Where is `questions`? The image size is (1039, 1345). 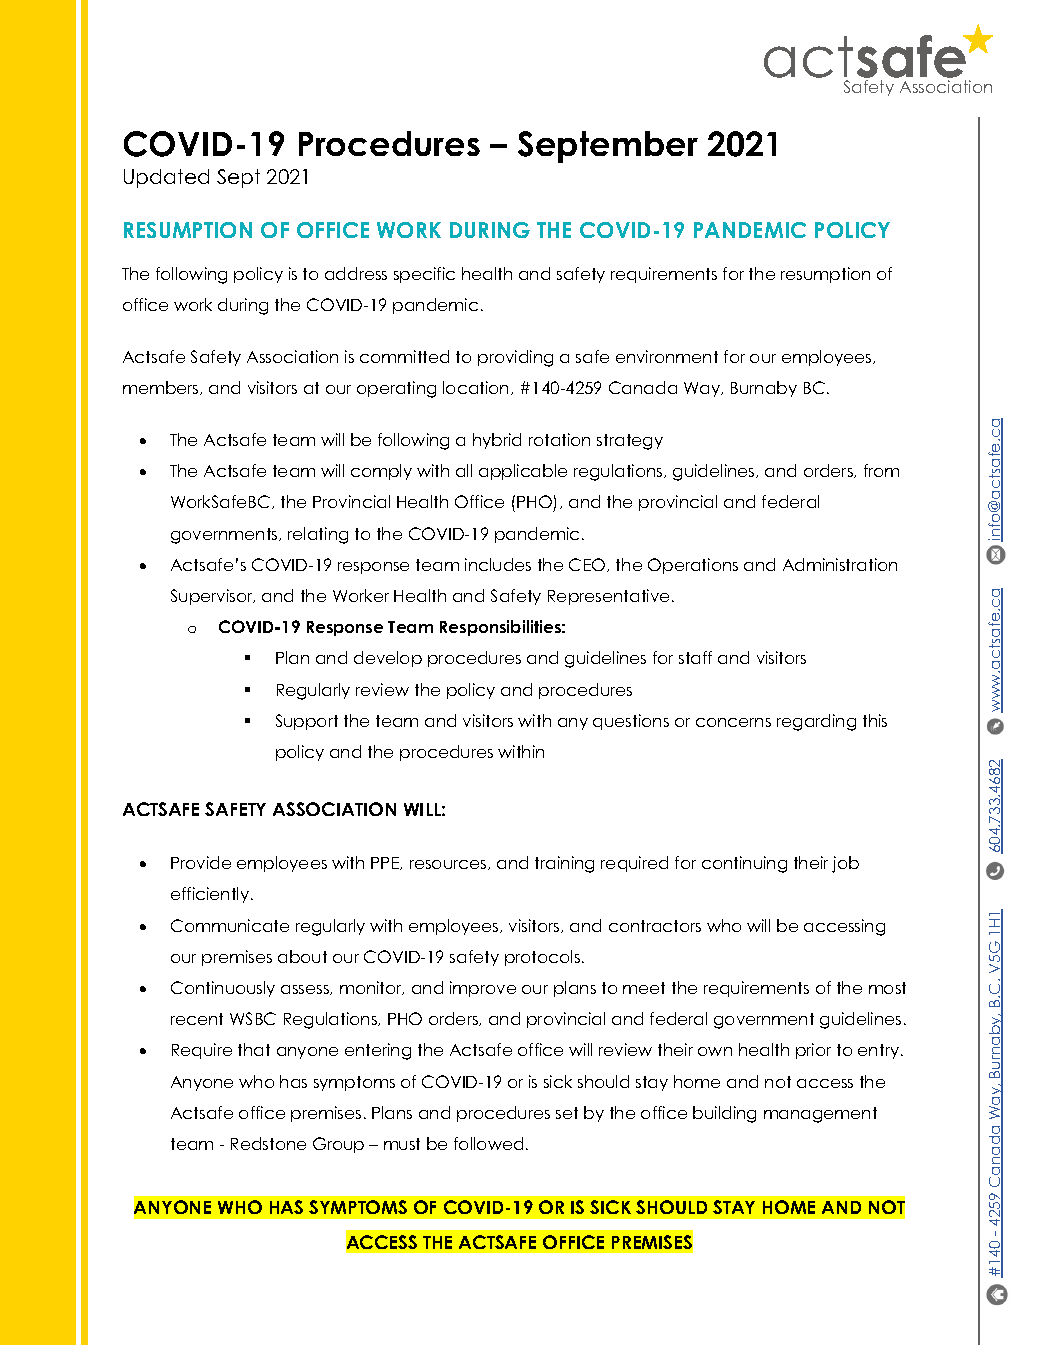
questions is located at coordinates (631, 722).
